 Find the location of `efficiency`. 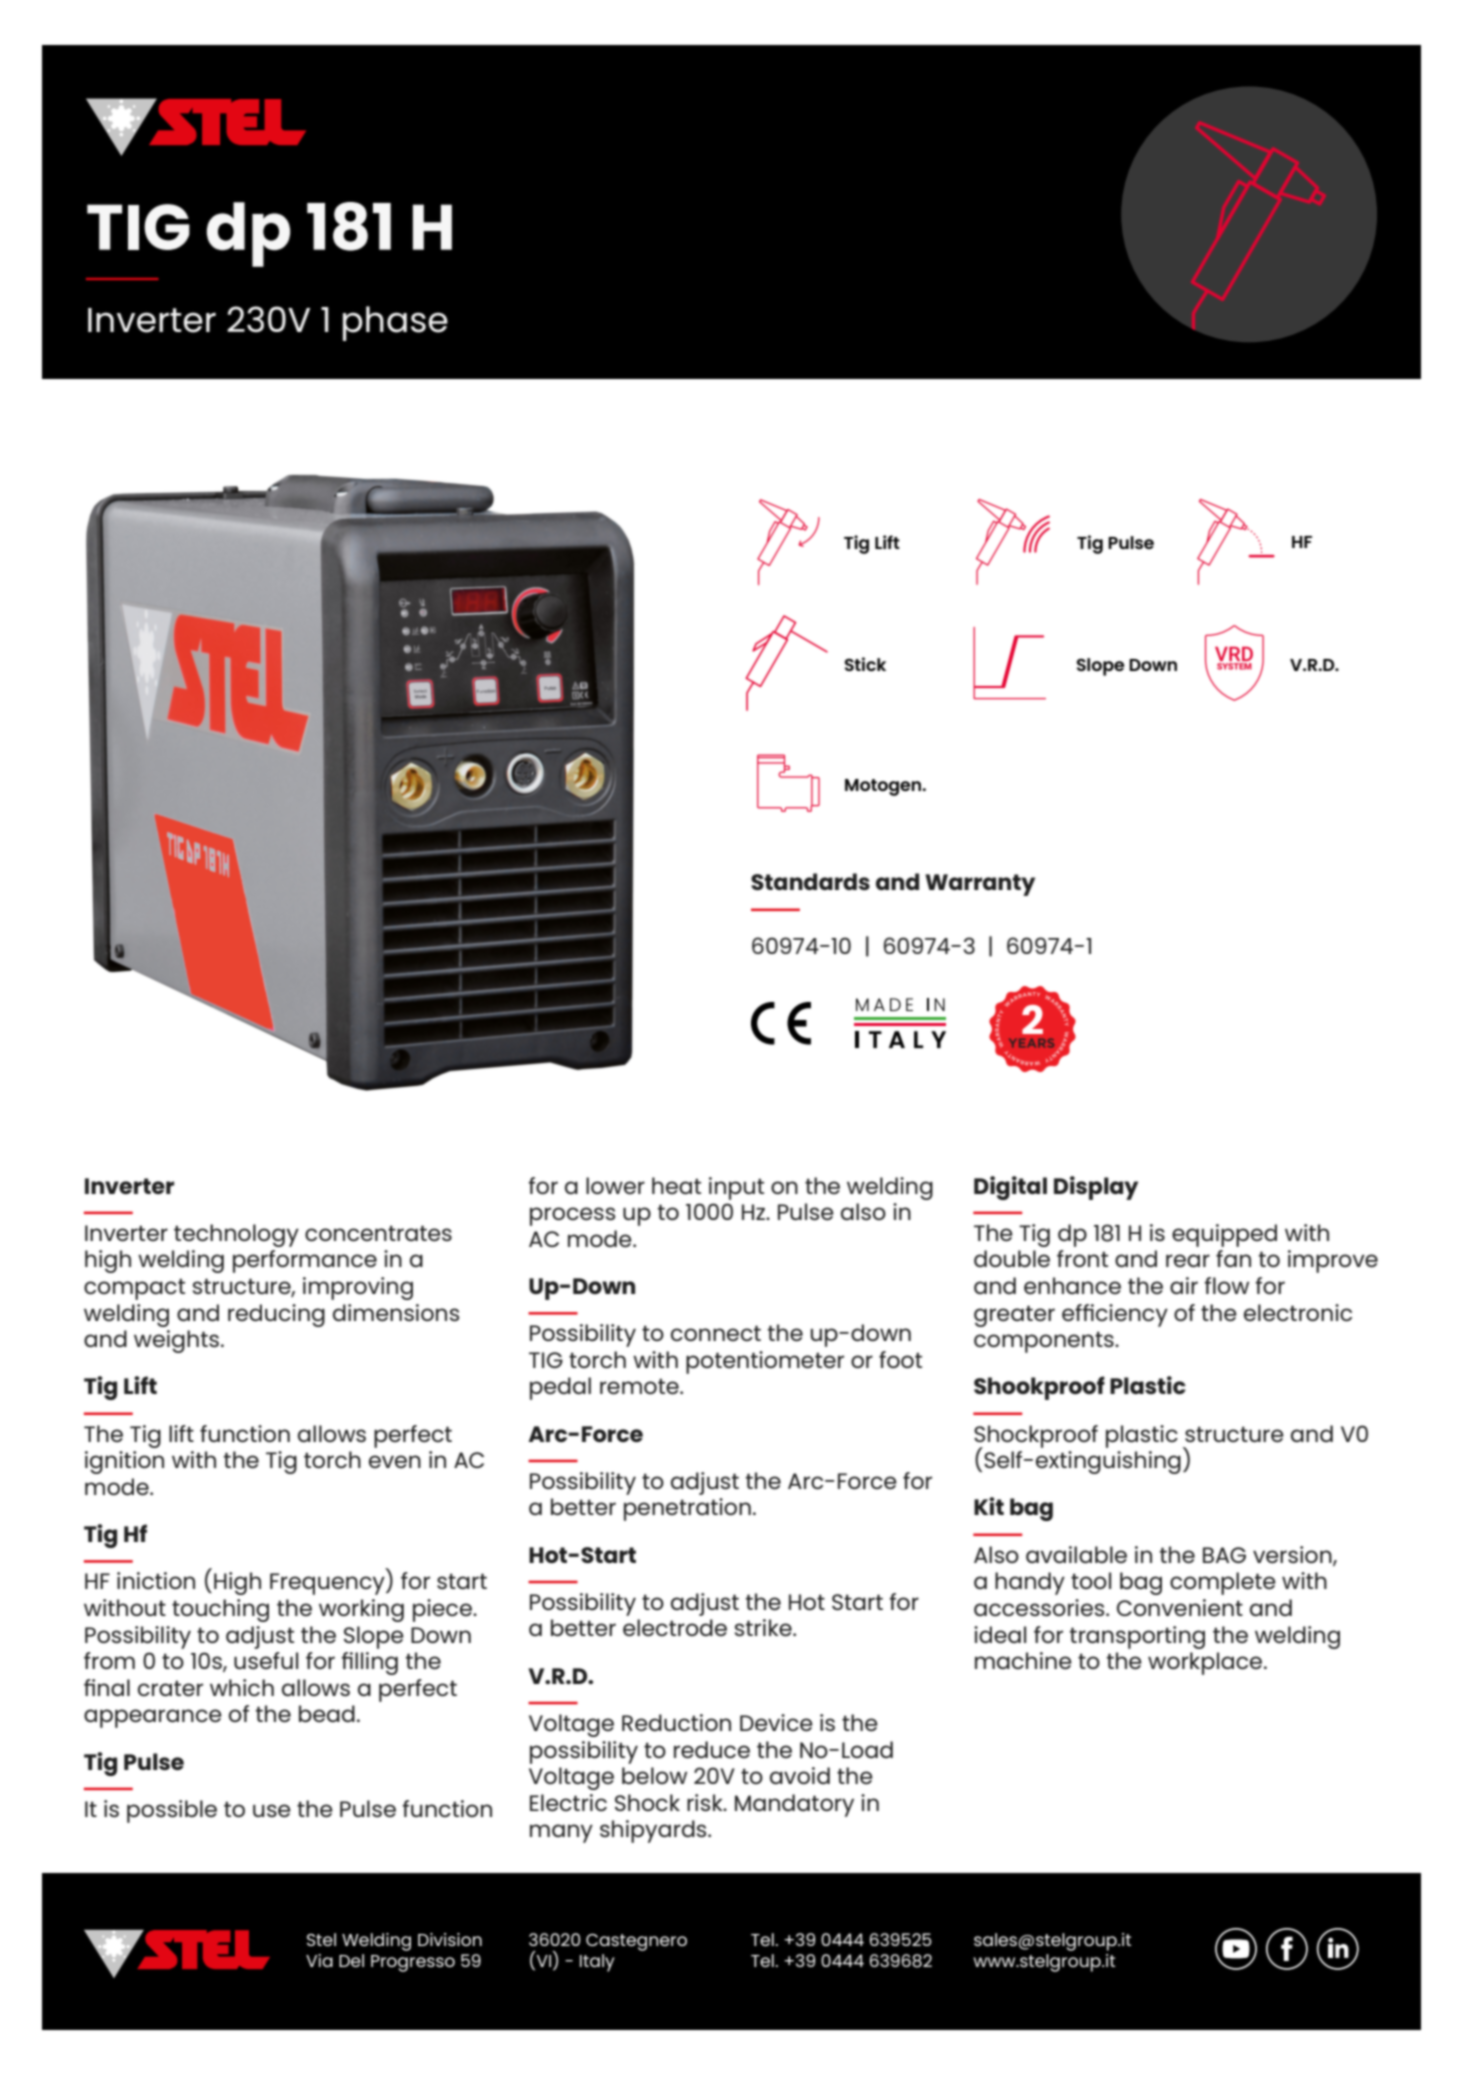

efficiency is located at coordinates (1115, 1315).
